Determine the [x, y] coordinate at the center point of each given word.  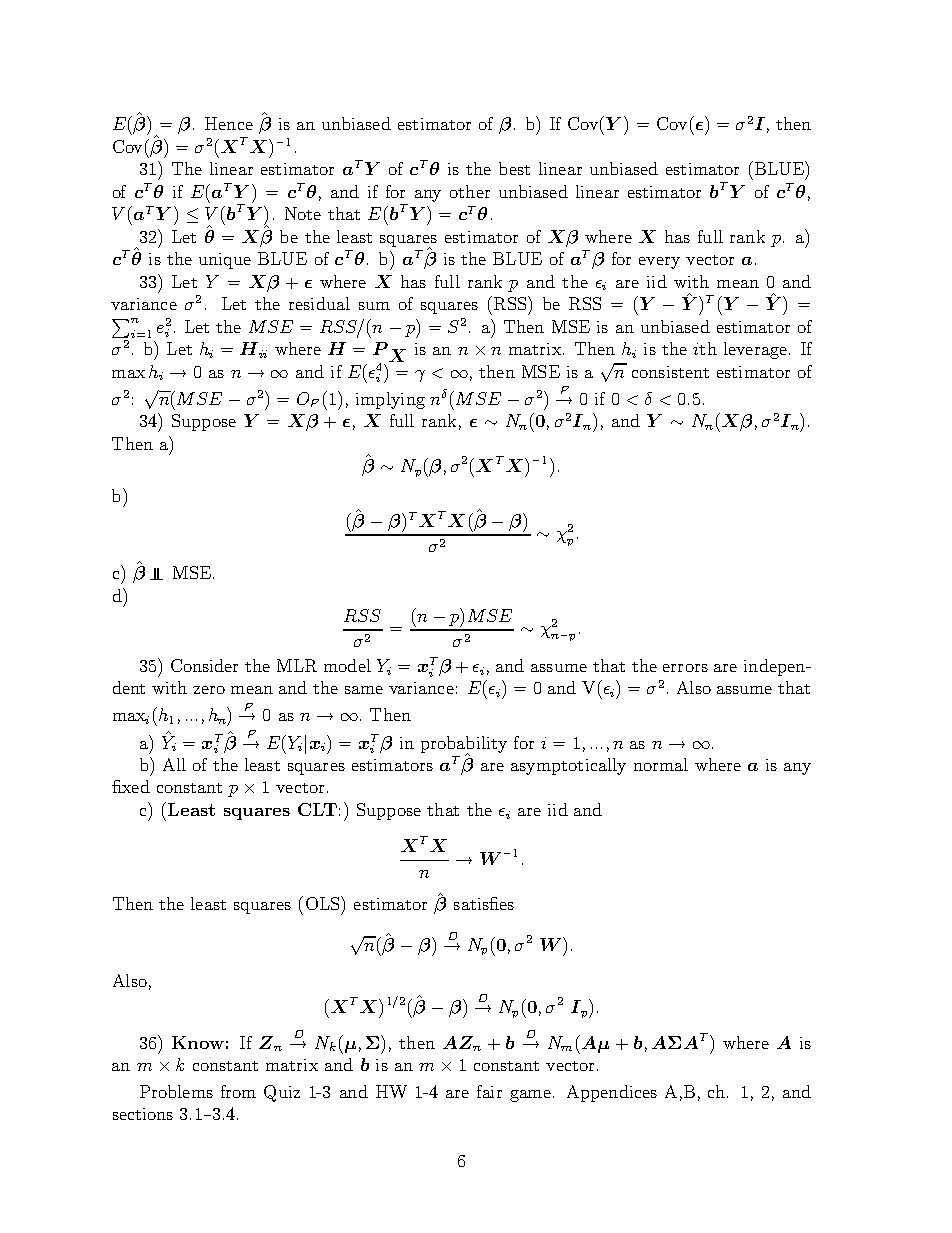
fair [489, 1091]
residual [319, 303]
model [347, 665]
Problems [176, 1091]
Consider [204, 665]
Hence [229, 123]
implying [390, 400]
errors [685, 668]
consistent [670, 372]
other [470, 191]
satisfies [484, 903]
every [659, 263]
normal [661, 764]
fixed [131, 786]
